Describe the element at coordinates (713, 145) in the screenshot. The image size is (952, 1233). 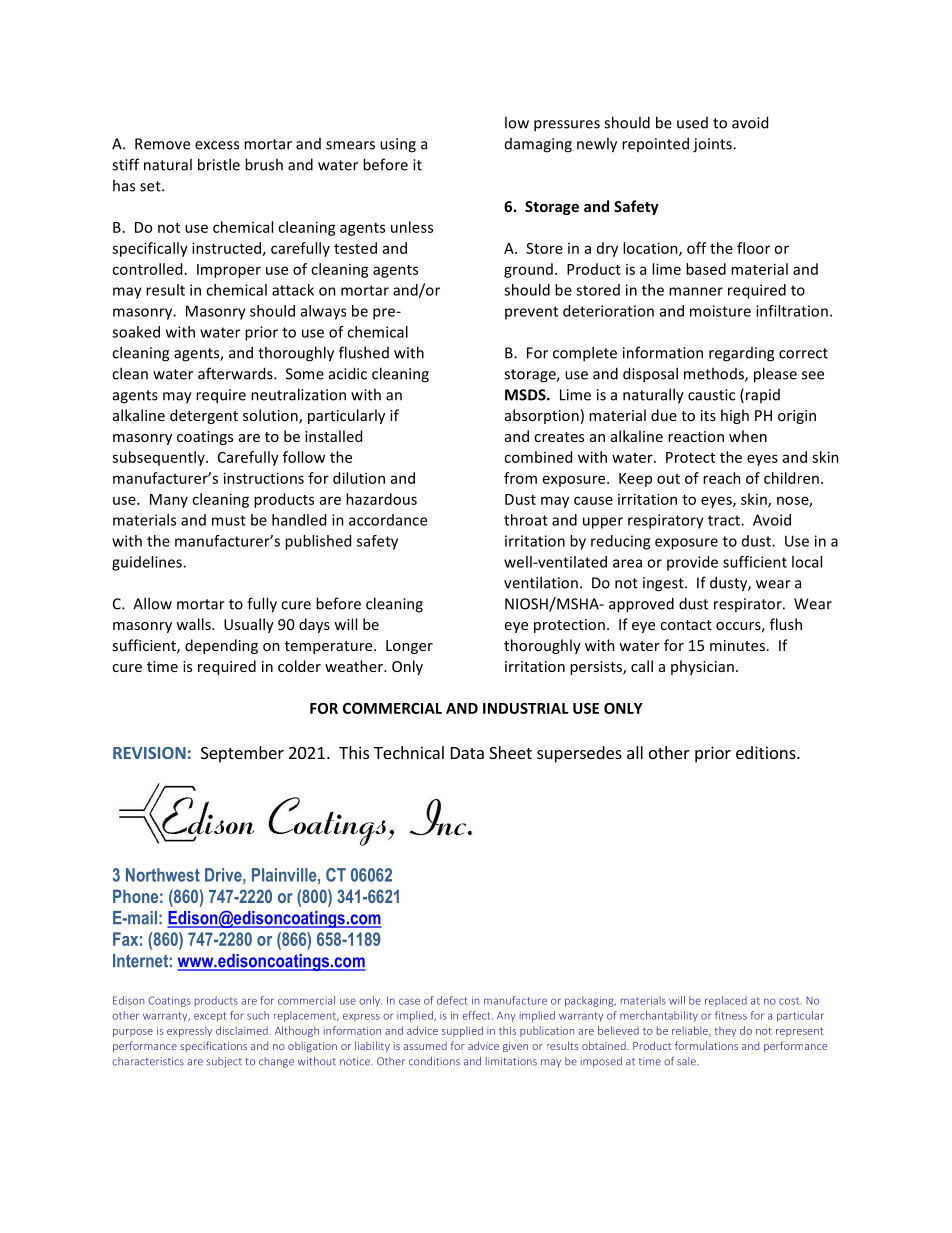
I see `joints` at that location.
